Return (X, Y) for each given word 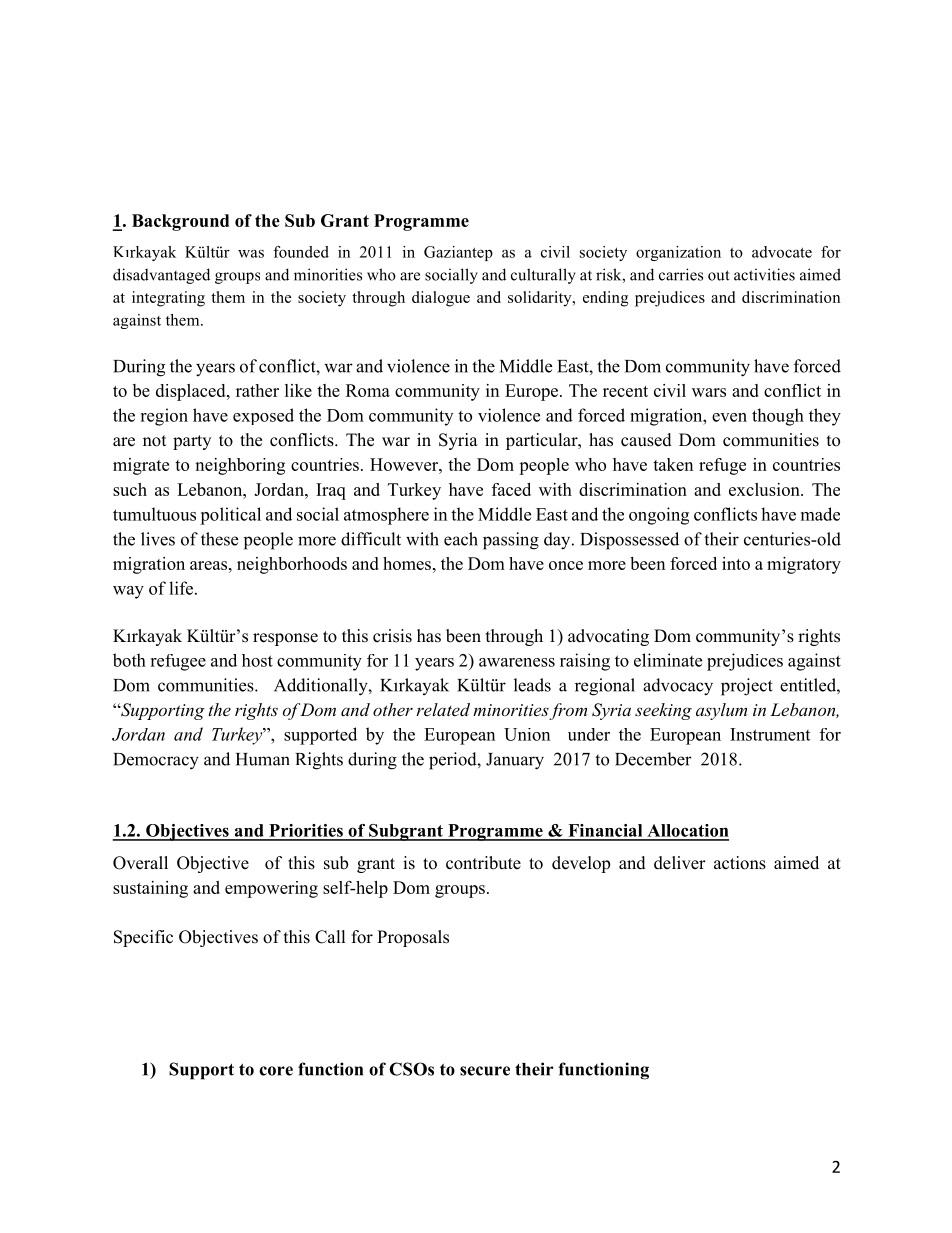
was (251, 254)
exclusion (765, 489)
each (461, 539)
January (515, 761)
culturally (543, 276)
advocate (782, 252)
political (230, 516)
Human (262, 759)
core (276, 1071)
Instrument (770, 734)
